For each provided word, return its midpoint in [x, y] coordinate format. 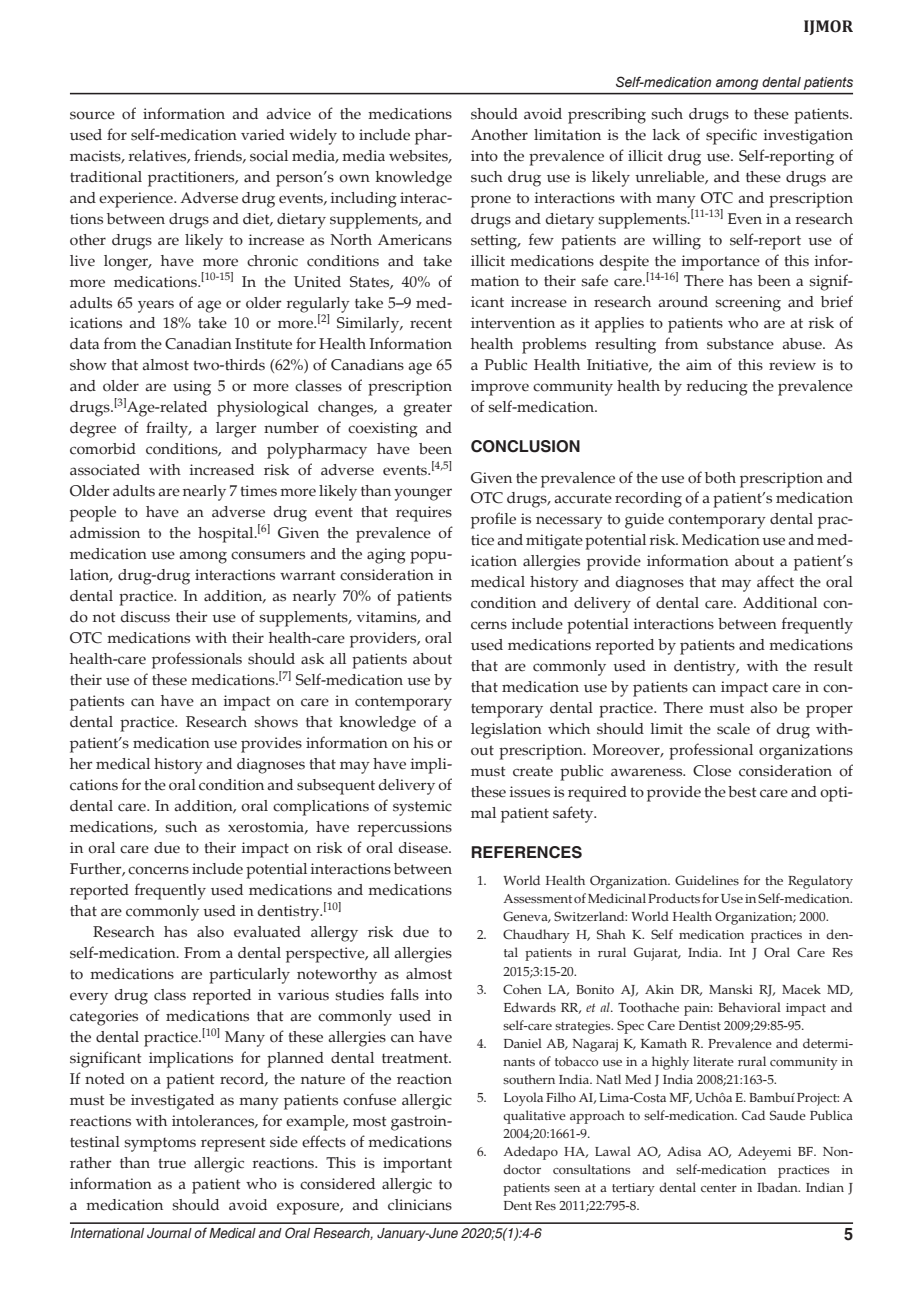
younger [423, 494]
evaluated [267, 932]
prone [491, 201]
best [742, 792]
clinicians [420, 1205]
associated [105, 470]
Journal [169, 1233]
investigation [808, 137]
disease [424, 848]
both [720, 478]
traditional [106, 177]
